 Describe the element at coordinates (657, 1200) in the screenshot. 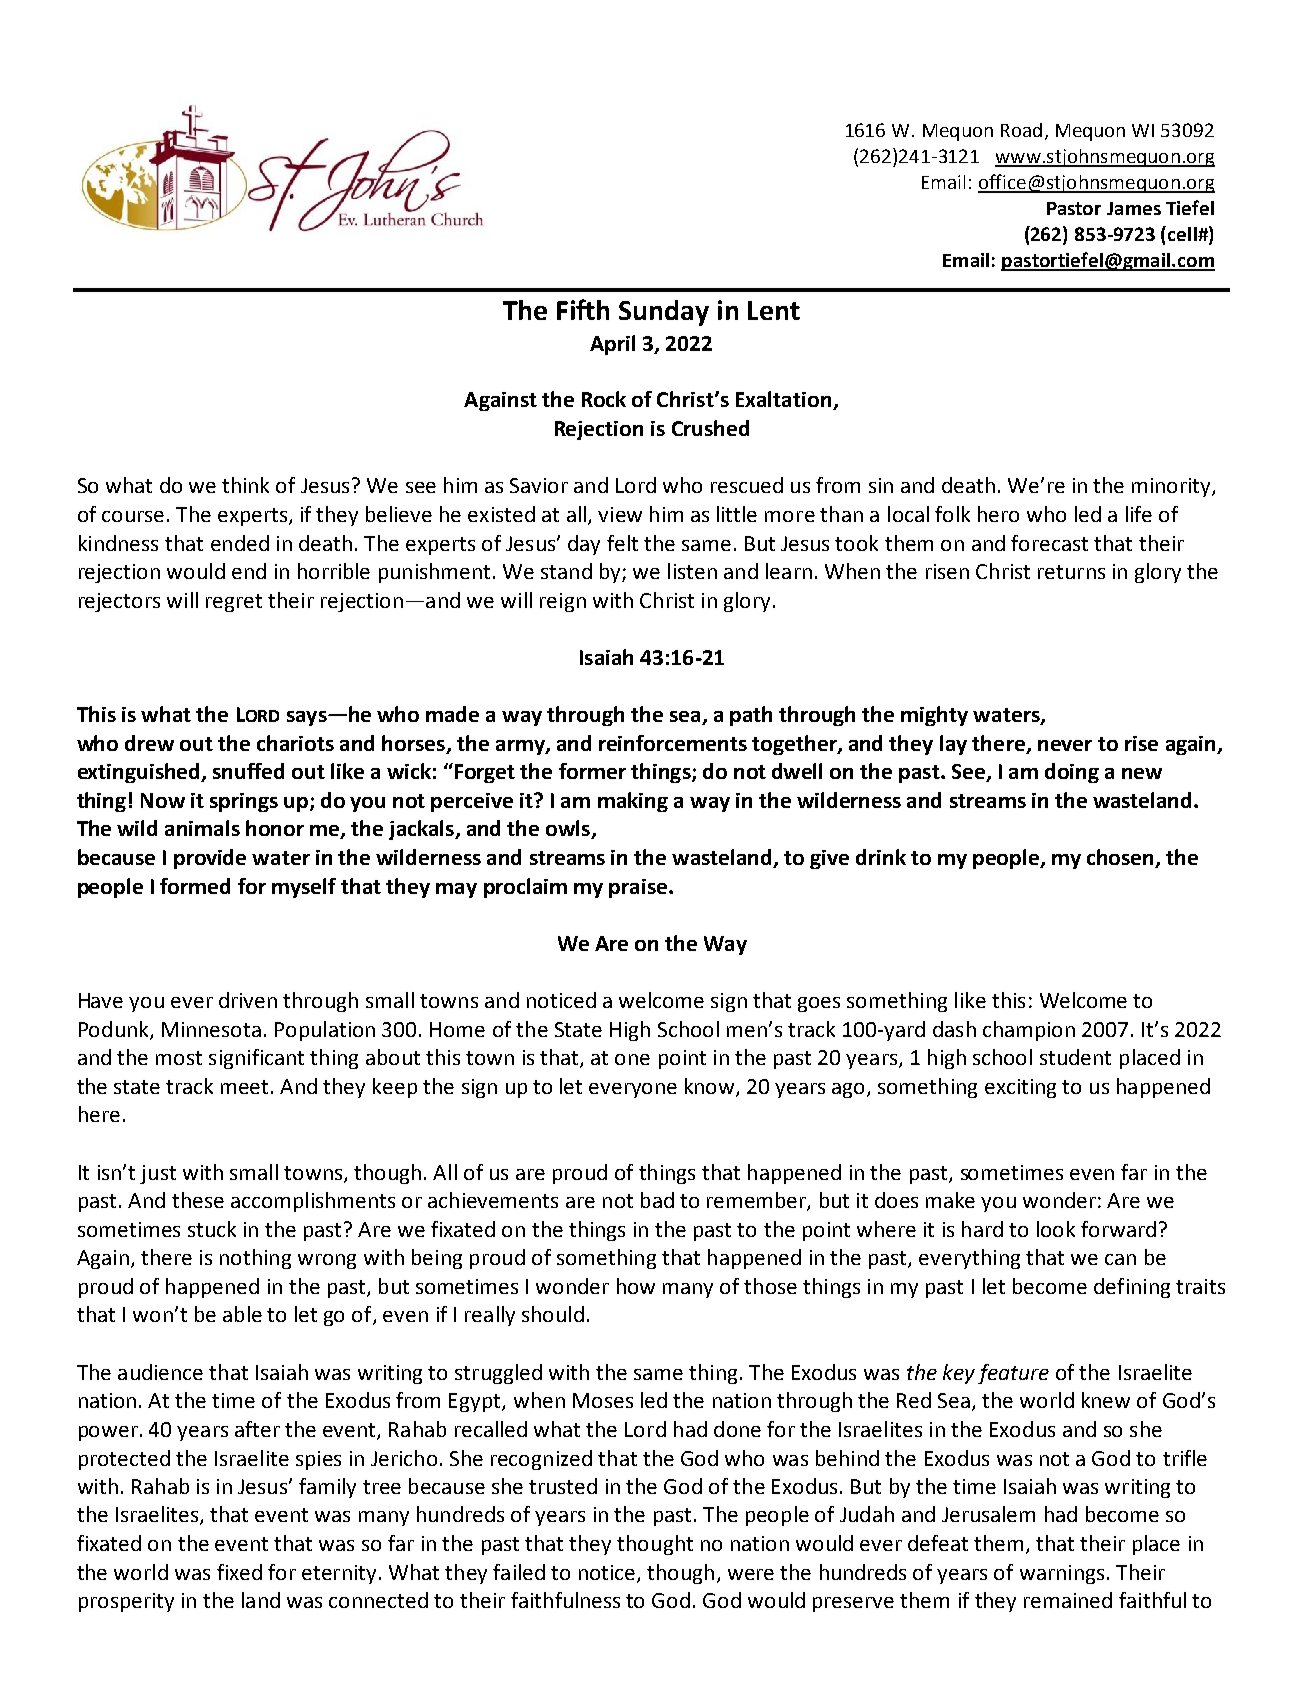

I see `bad` at that location.
